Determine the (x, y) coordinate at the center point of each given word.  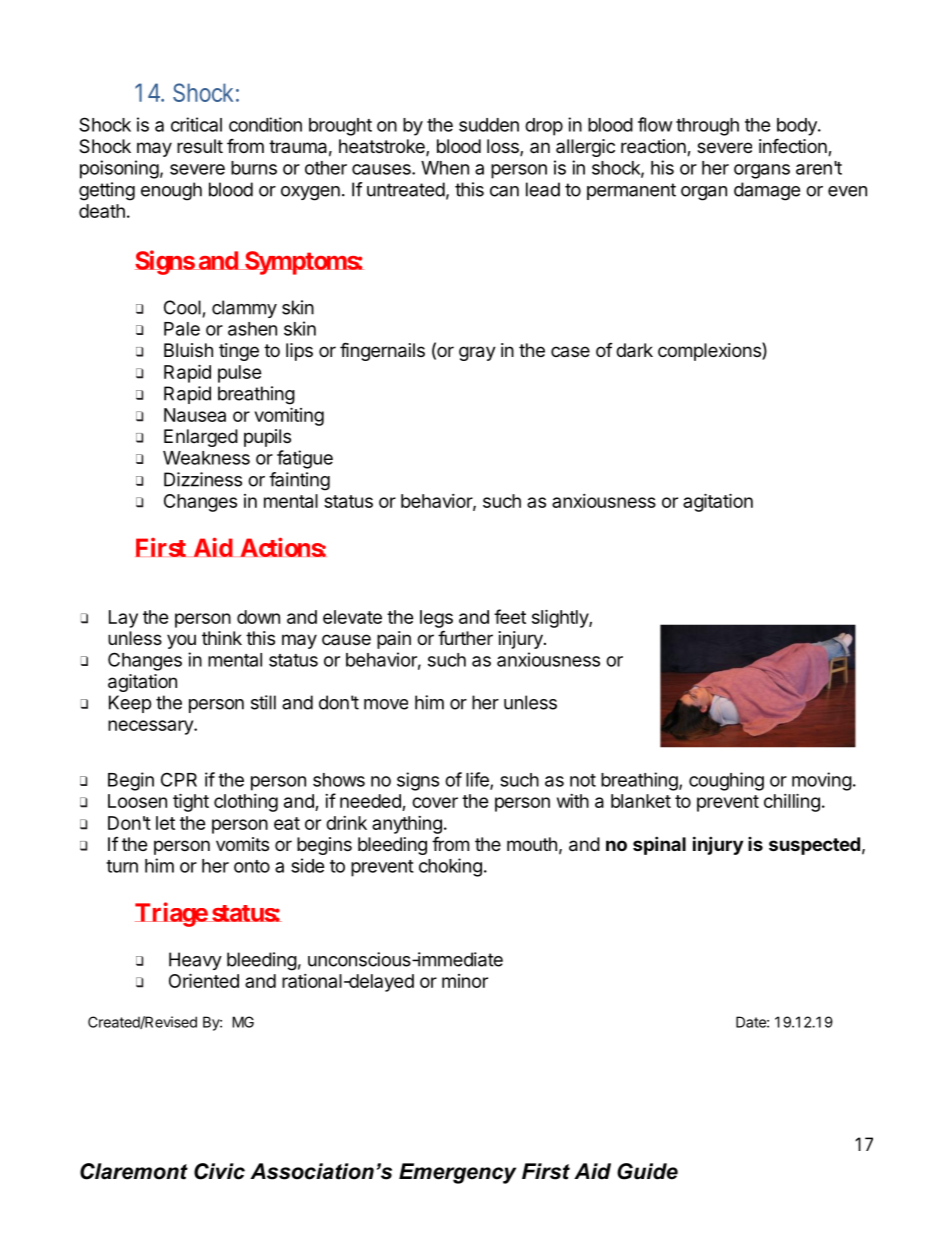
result (200, 146)
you (181, 641)
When (445, 168)
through (707, 127)
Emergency (457, 1173)
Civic (219, 1171)
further (465, 637)
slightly (561, 618)
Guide (647, 1171)
